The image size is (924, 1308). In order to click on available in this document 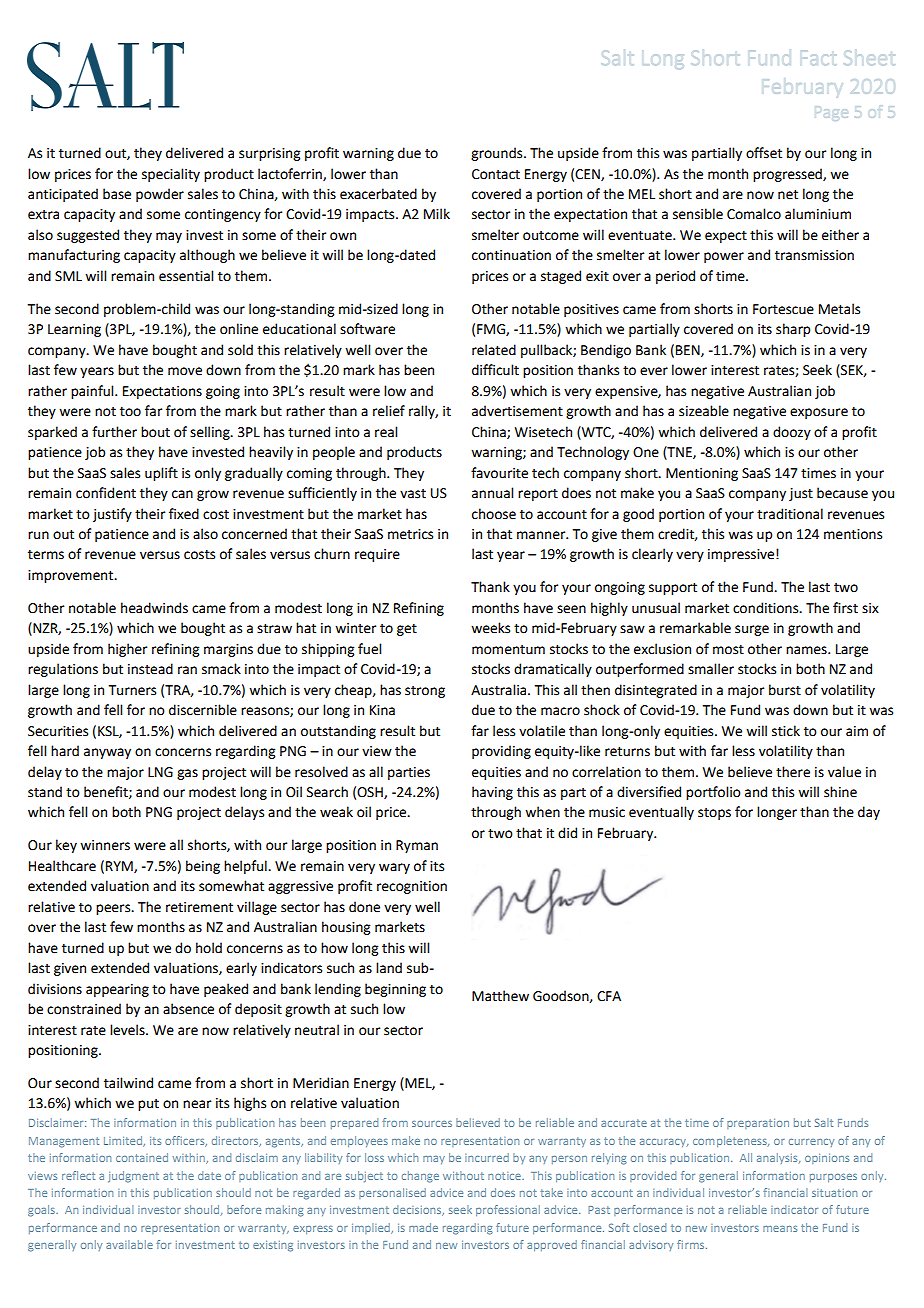, I will do `click(129, 1244)`.
